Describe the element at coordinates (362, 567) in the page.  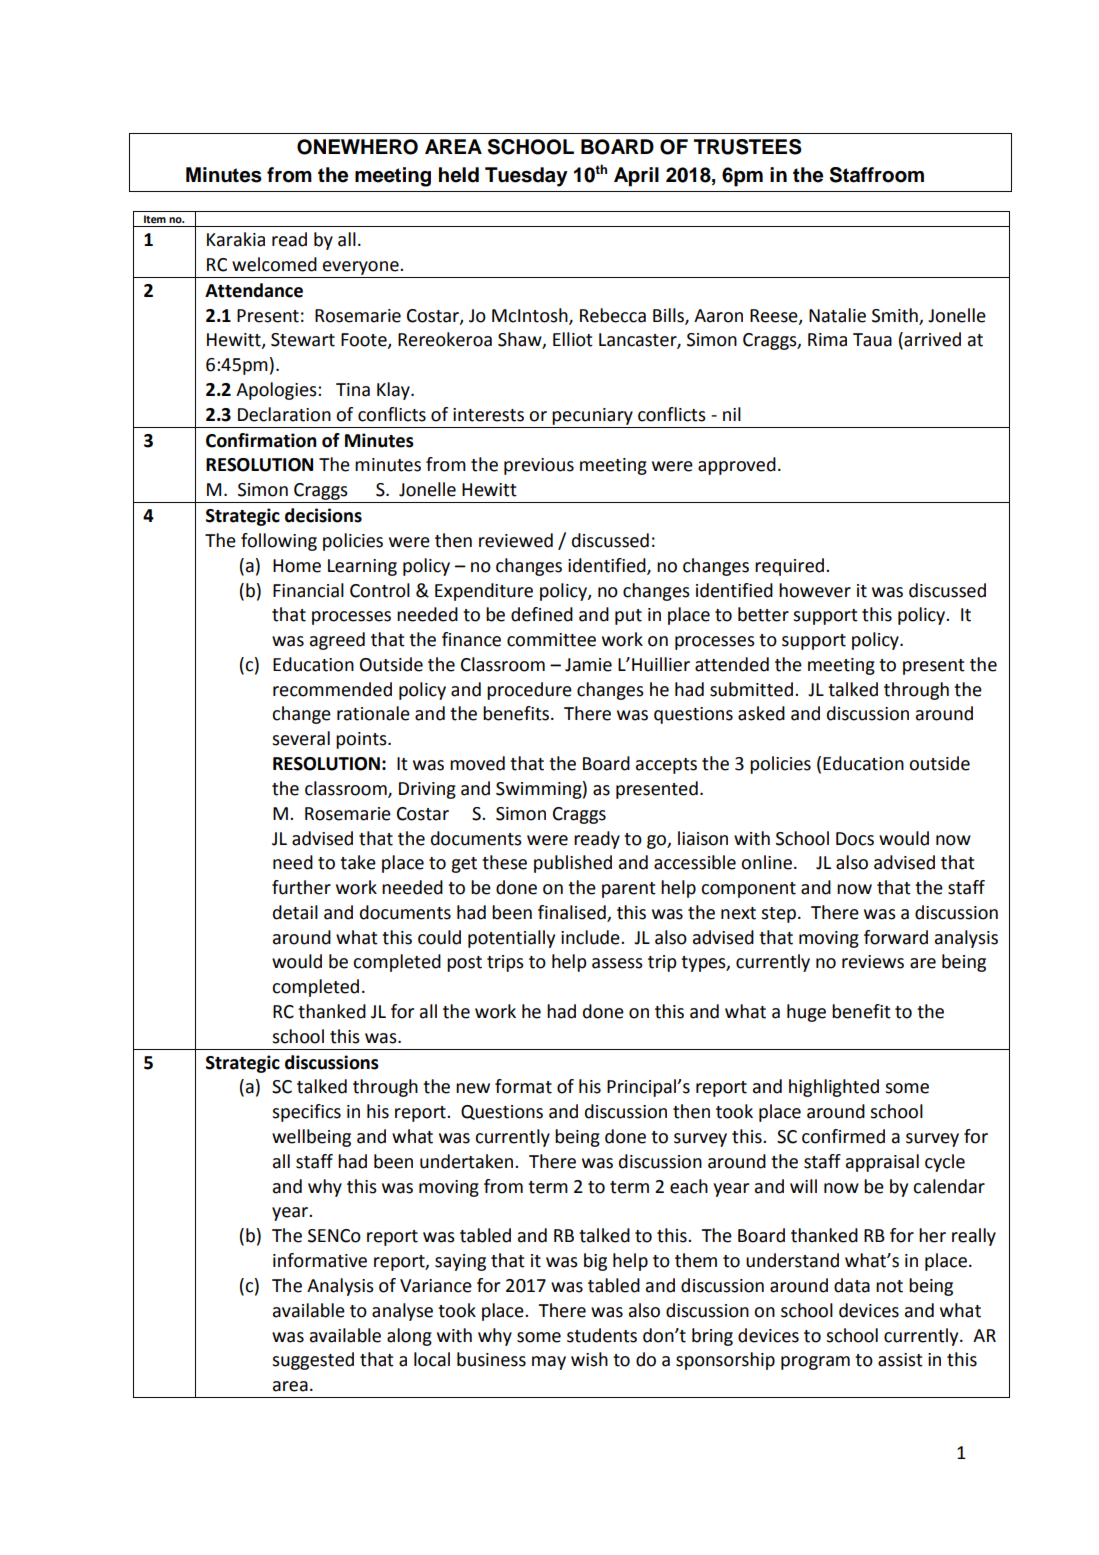
I see `Learning` at that location.
